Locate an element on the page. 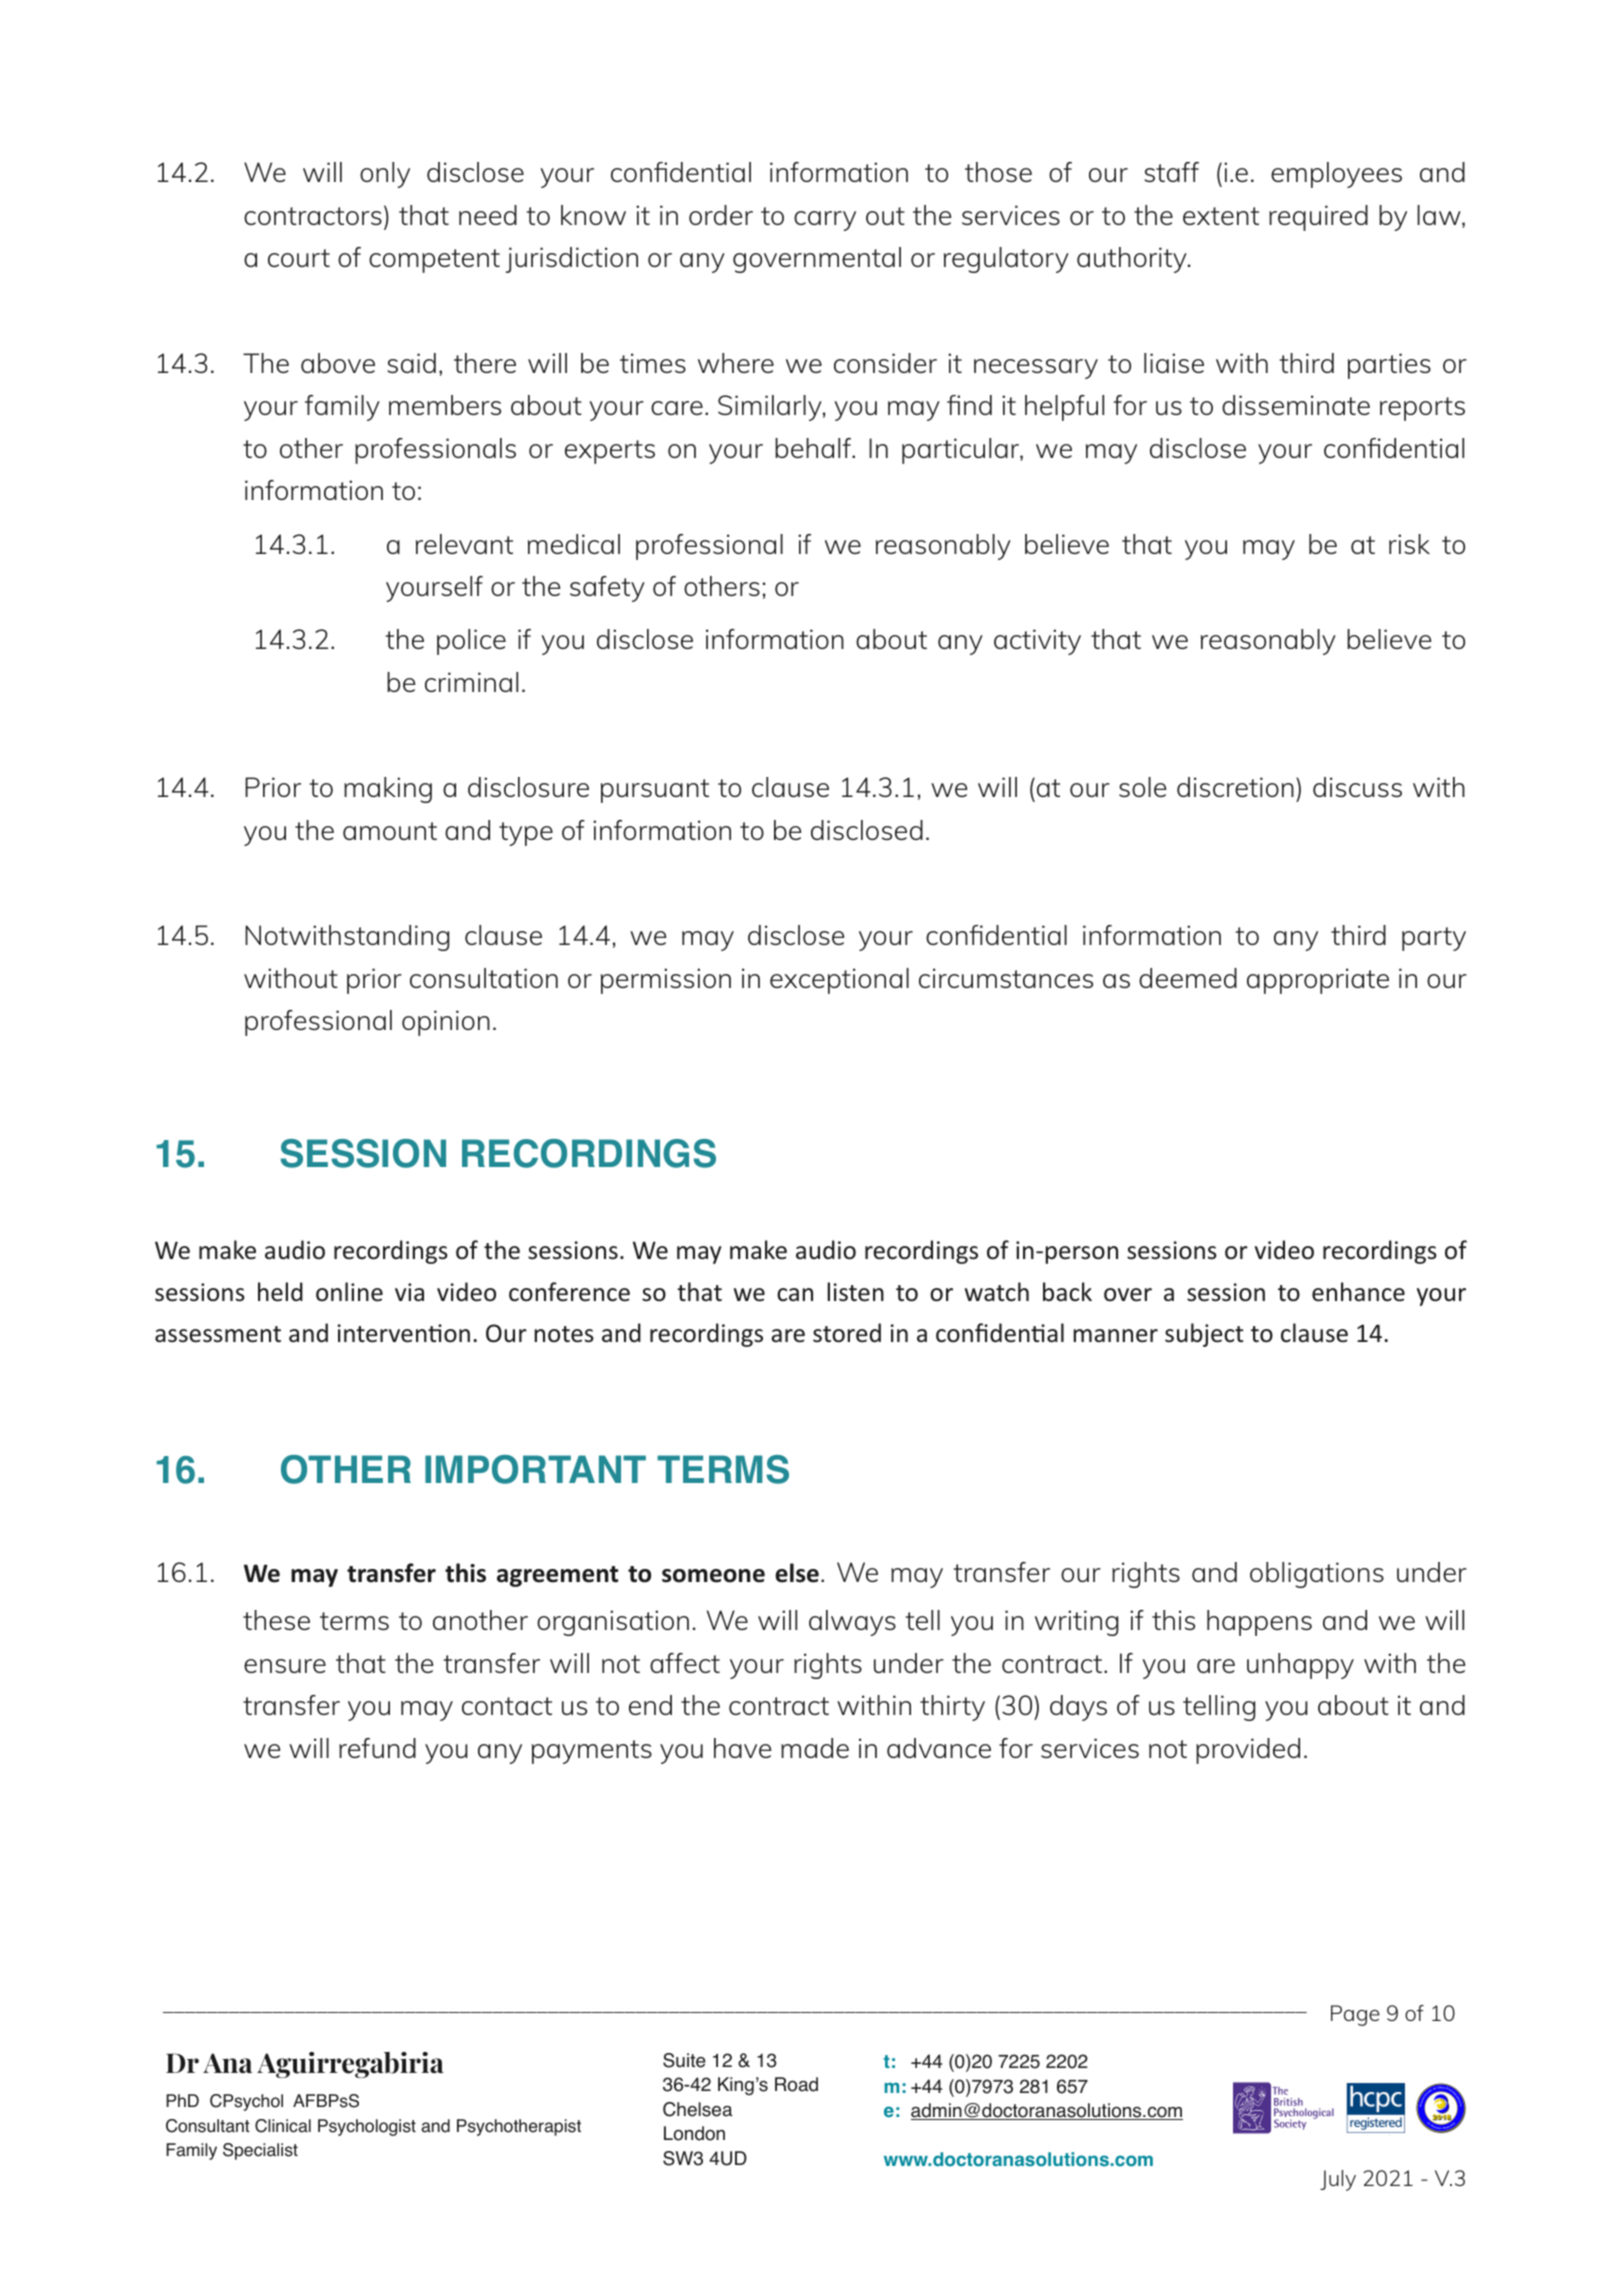 This page has height=2292, width=1621. London is located at coordinates (694, 2133).
